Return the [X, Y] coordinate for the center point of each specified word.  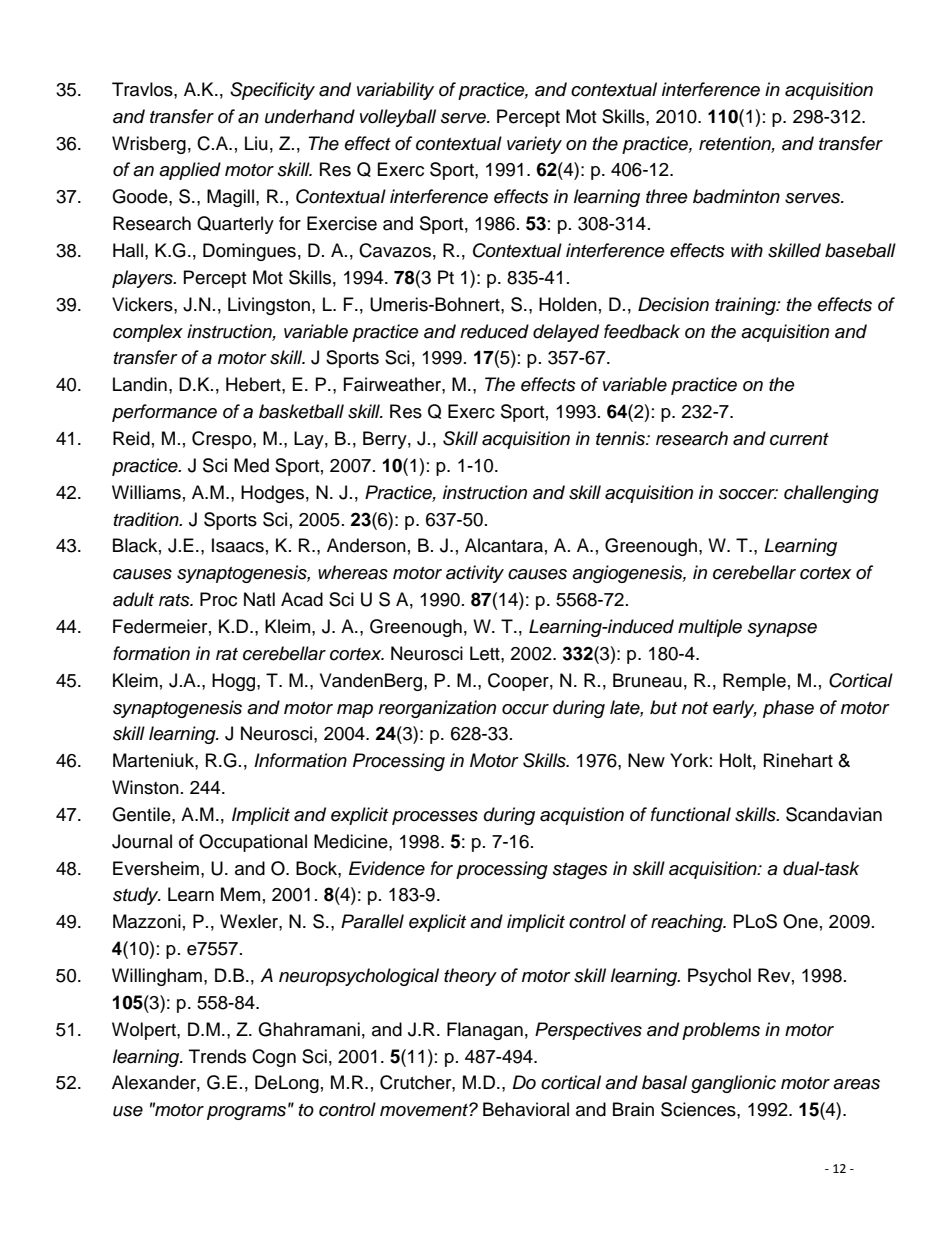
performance [164, 413]
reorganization [437, 709]
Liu [256, 143]
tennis [621, 438]
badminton [736, 196]
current [799, 439]
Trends [217, 1056]
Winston [145, 787]
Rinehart [798, 760]
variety [534, 145]
